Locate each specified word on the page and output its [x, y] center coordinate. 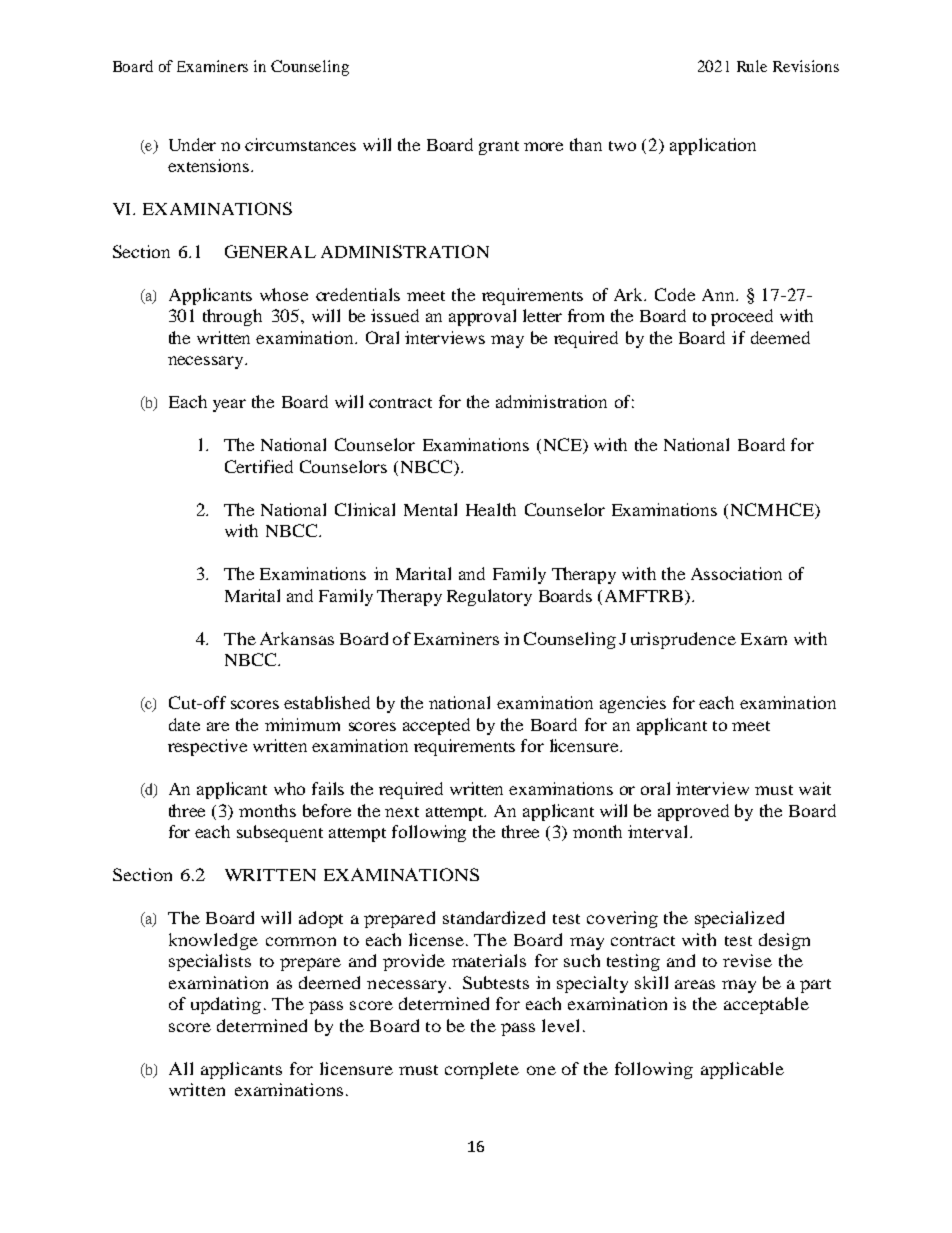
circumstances [300, 144]
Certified [259, 466]
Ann [719, 295]
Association [736, 573]
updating [226, 1005]
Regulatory [489, 597]
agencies [633, 704]
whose [284, 294]
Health [491, 509]
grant [499, 148]
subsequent [280, 833]
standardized [494, 917]
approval [482, 317]
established [327, 702]
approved [693, 812]
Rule [752, 66]
